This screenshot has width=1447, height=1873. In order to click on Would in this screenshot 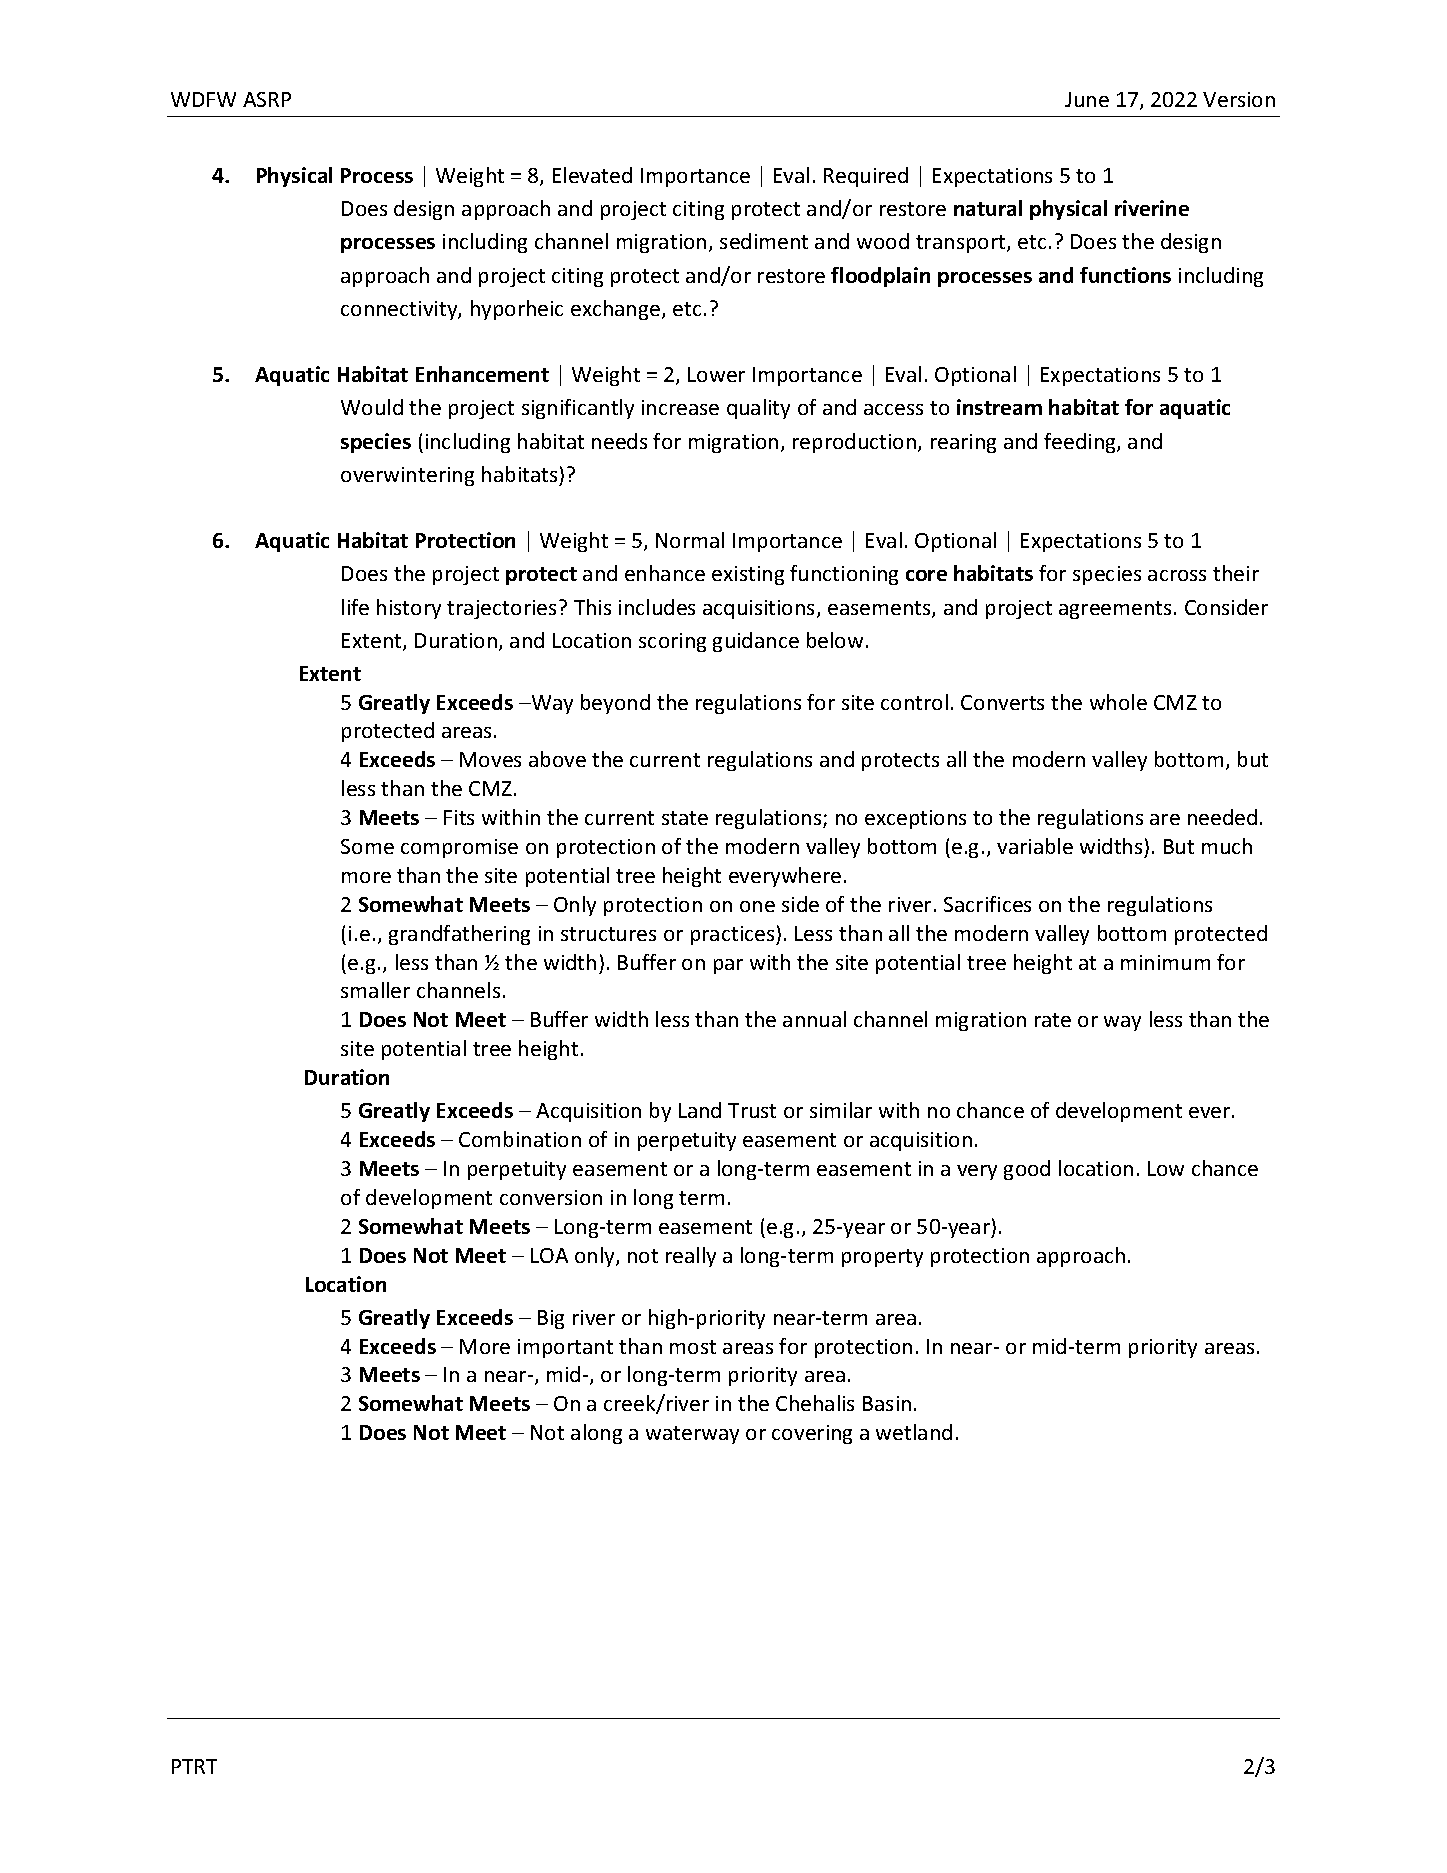, I will do `click(372, 407)`.
